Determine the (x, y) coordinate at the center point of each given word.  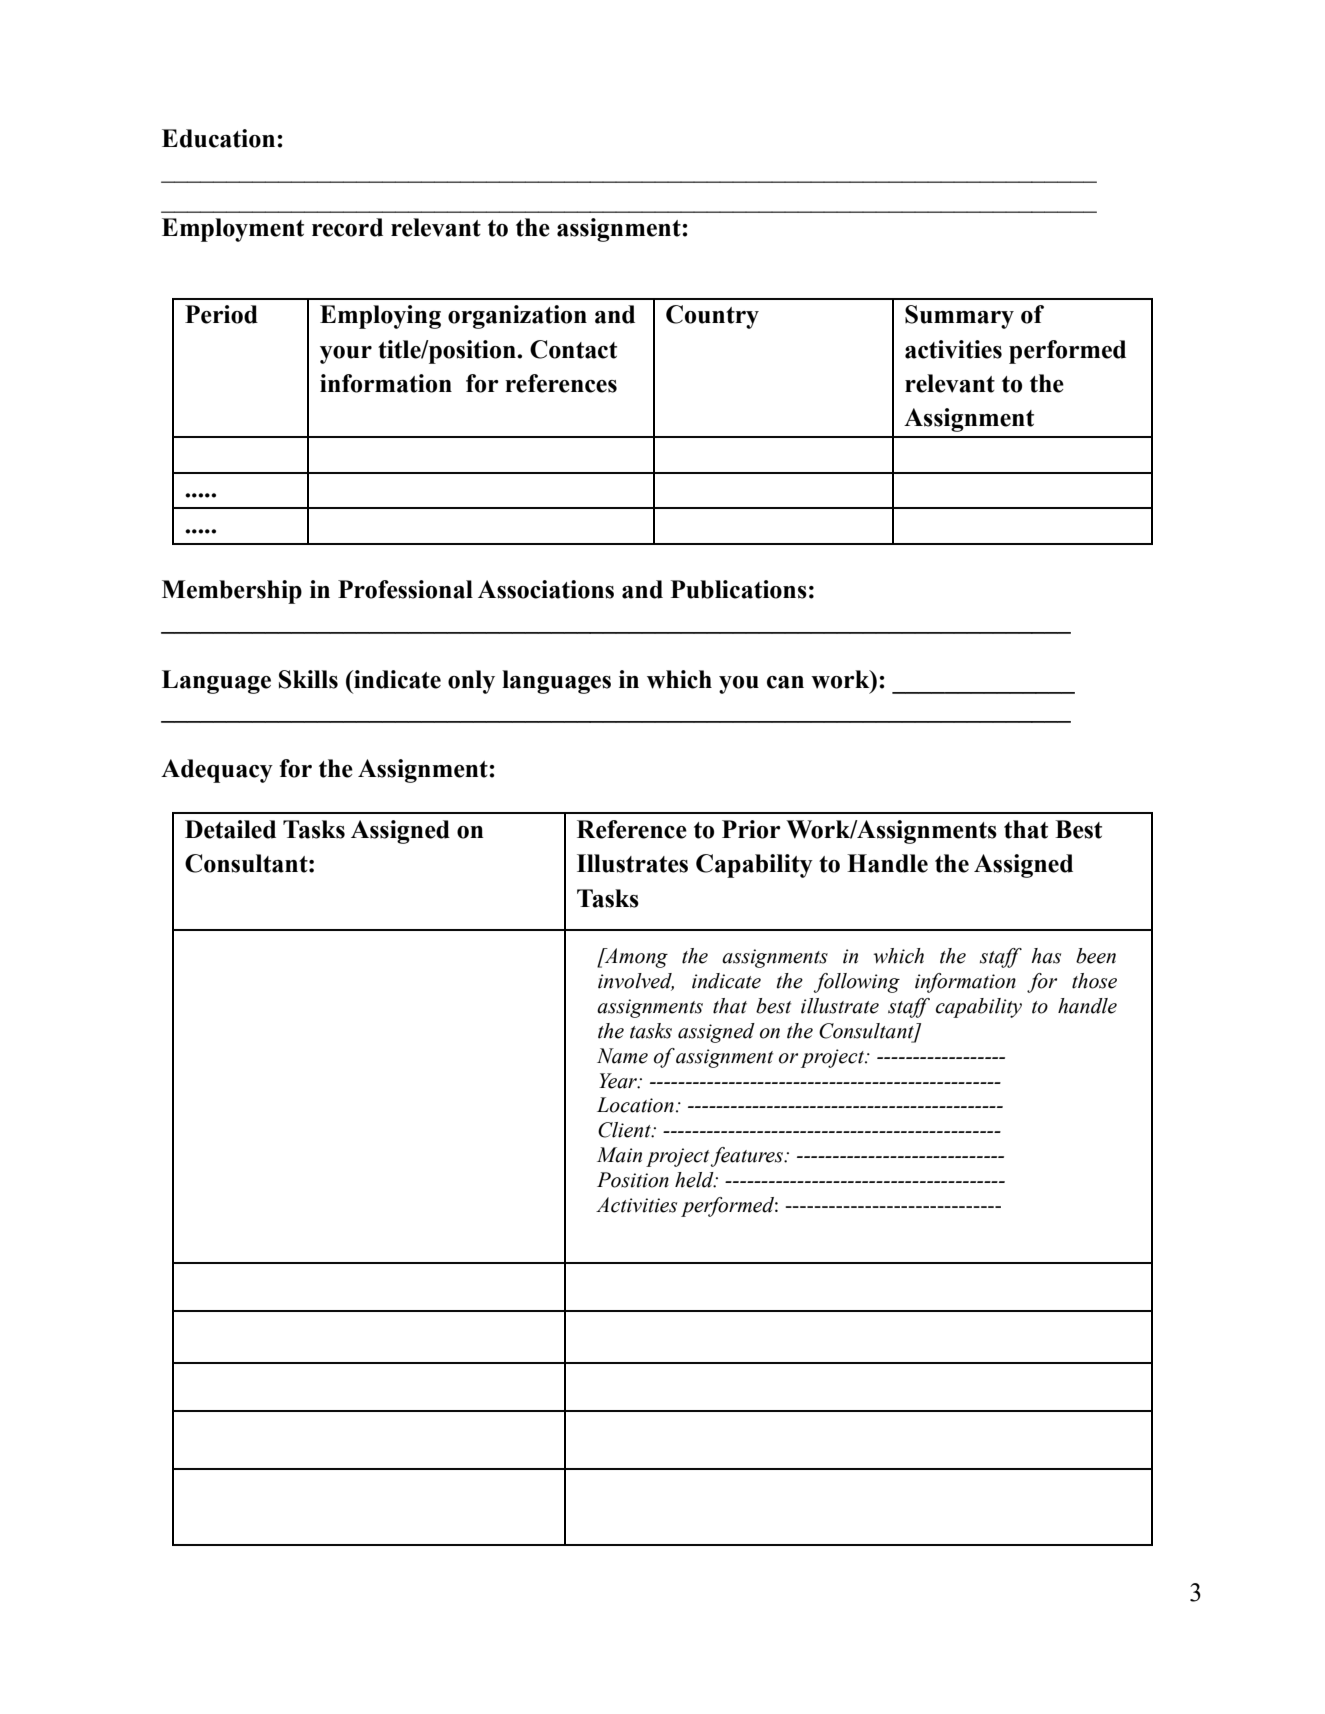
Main (619, 1155)
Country (712, 317)
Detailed (230, 829)
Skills (308, 679)
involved (636, 982)
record (347, 227)
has (1046, 956)
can (785, 682)
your (346, 355)
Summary (959, 317)
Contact (573, 349)
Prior (751, 829)
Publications (739, 589)
